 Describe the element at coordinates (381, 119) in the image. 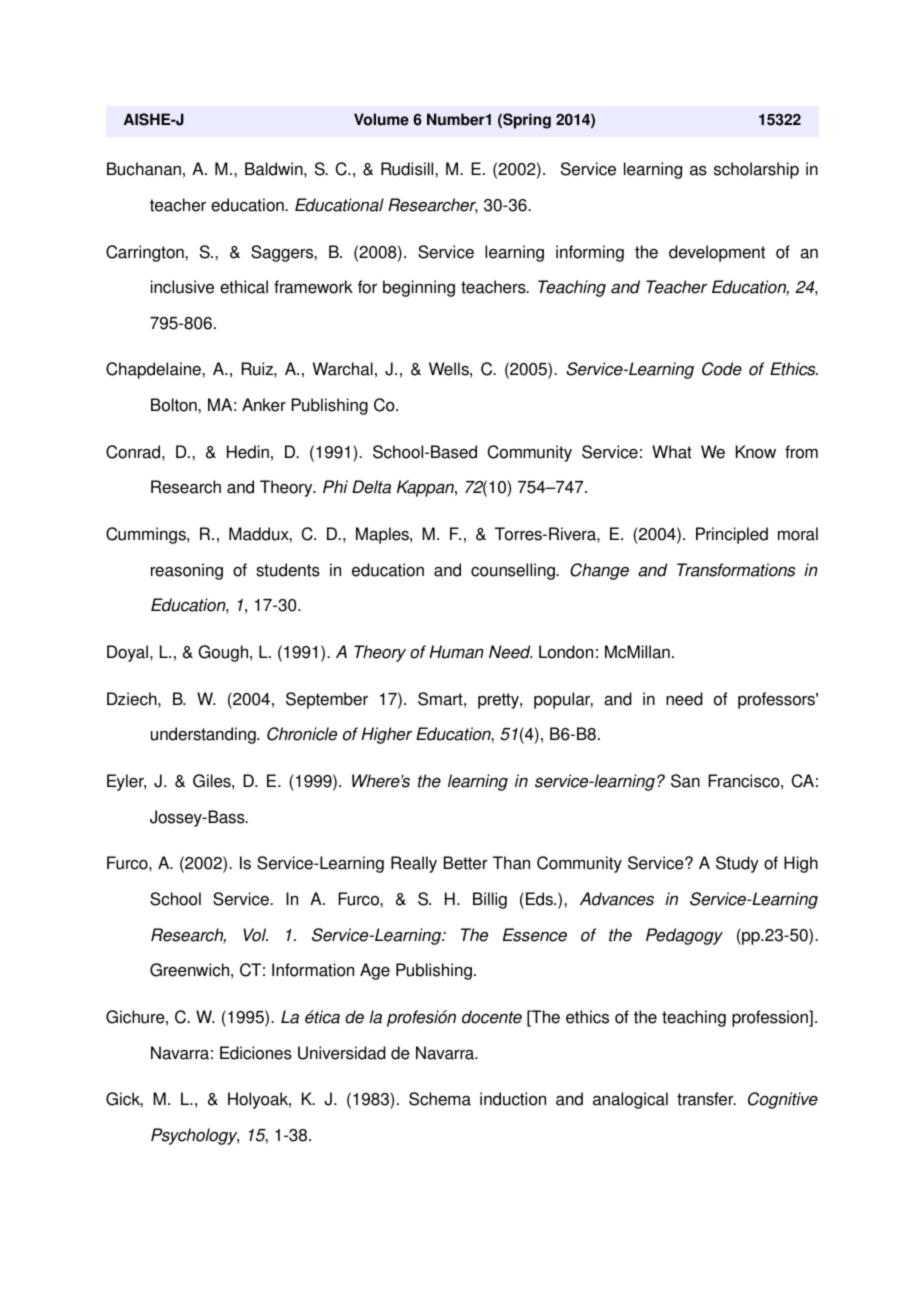

I see `Volume` at that location.
